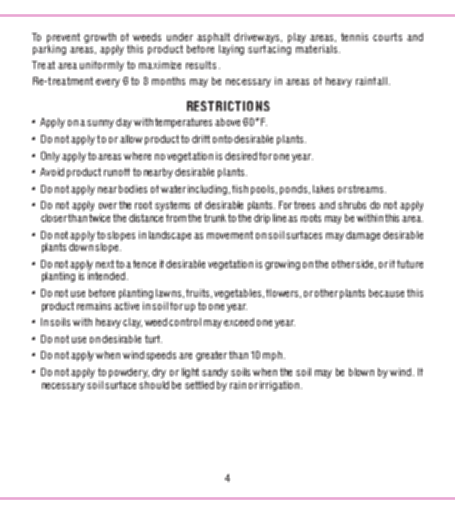  What do you see at coordinates (215, 373) in the page?
I see `sandy` at bounding box center [215, 373].
